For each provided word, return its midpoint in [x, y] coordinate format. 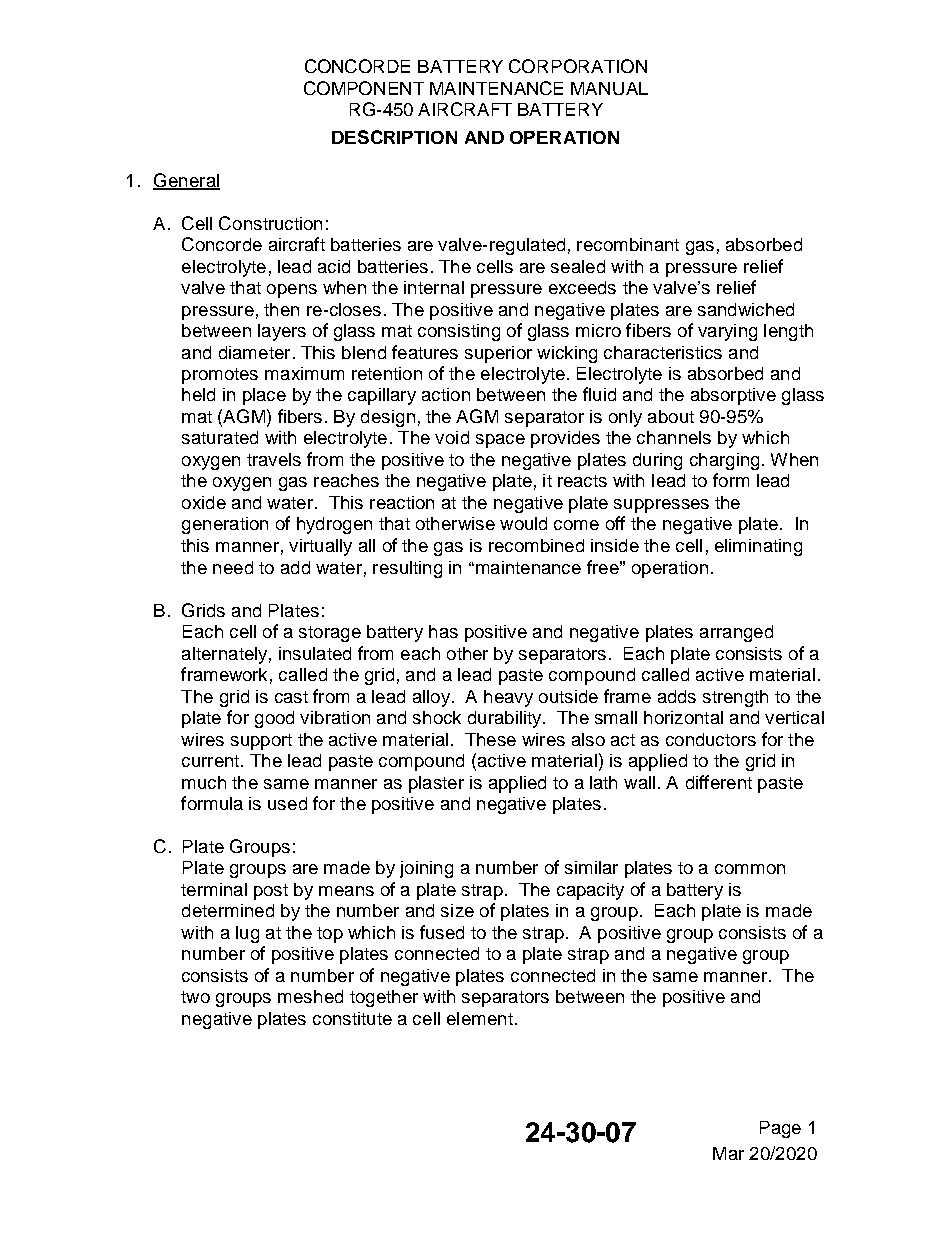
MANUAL [609, 88]
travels [274, 459]
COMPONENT [364, 88]
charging [724, 461]
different [719, 782]
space [500, 441]
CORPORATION [578, 66]
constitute [352, 1018]
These [490, 739]
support [261, 742]
